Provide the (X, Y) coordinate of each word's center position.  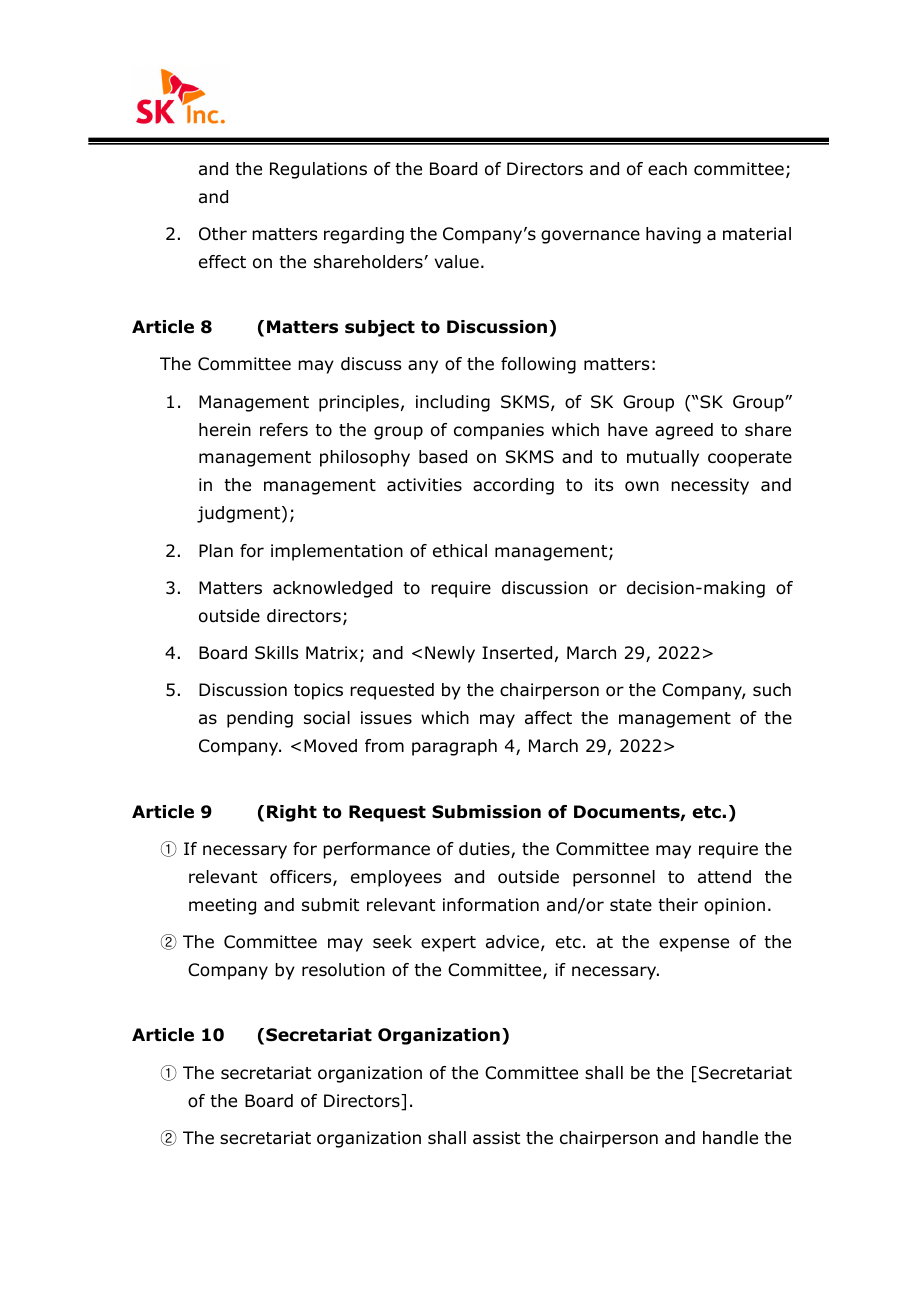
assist (496, 1138)
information (491, 905)
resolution (343, 970)
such (772, 690)
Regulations (318, 170)
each (667, 169)
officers (302, 878)
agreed (684, 431)
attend (724, 877)
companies (499, 431)
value (457, 262)
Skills (276, 653)
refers (284, 430)
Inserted (517, 653)
